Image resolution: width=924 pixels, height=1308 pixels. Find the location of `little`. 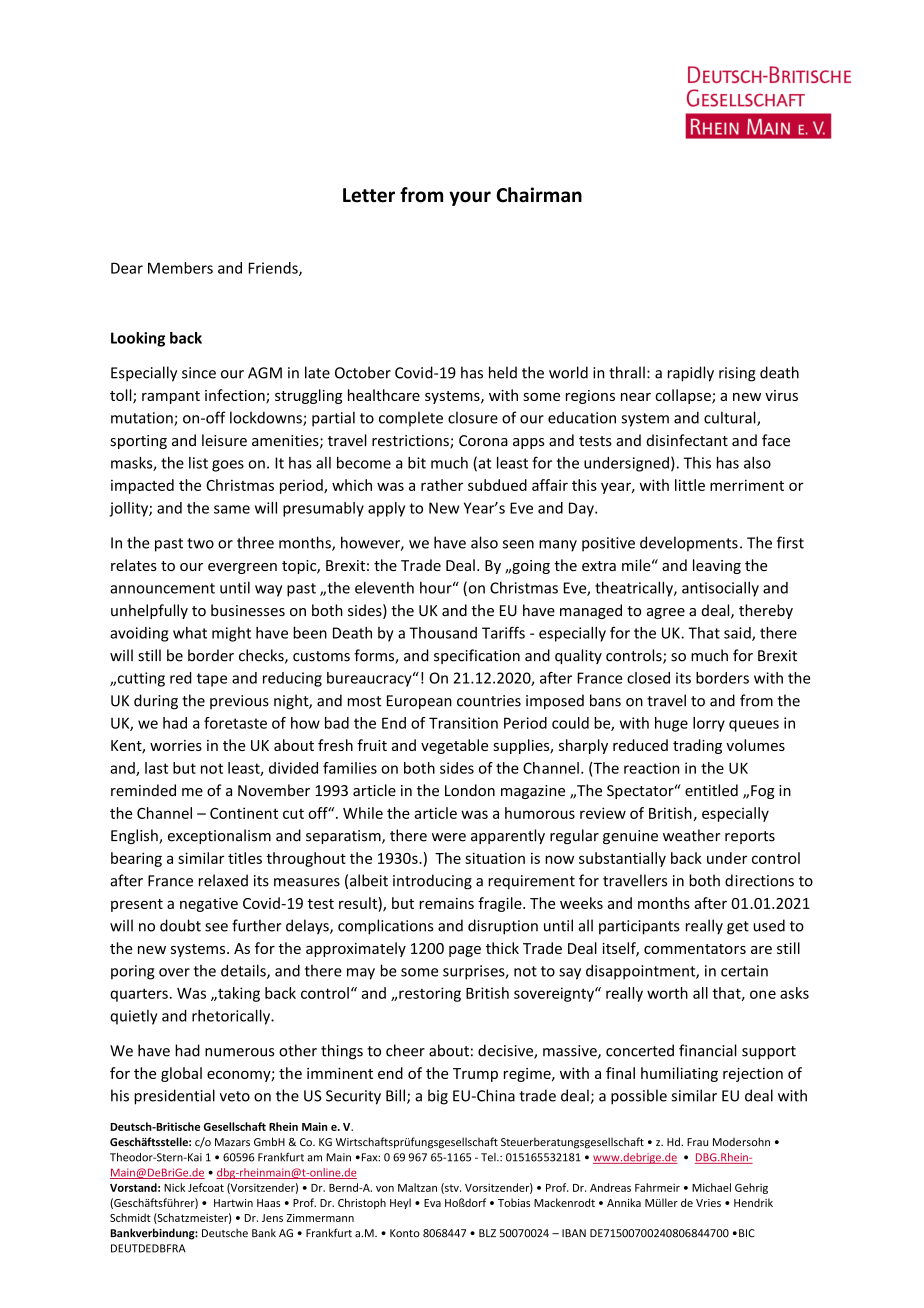

little is located at coordinates (690, 485).
